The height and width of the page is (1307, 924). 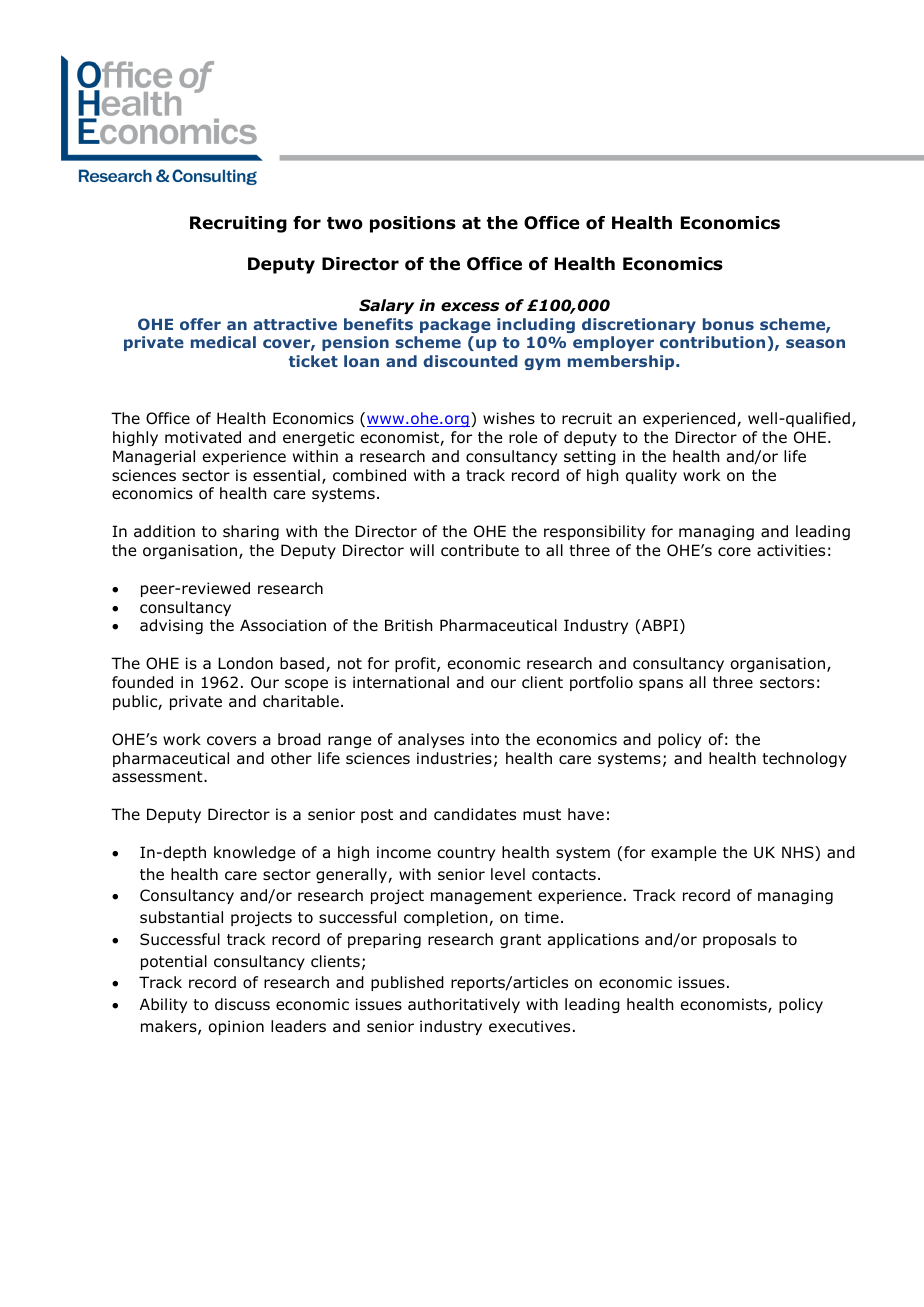 I want to click on other, so click(x=291, y=758).
